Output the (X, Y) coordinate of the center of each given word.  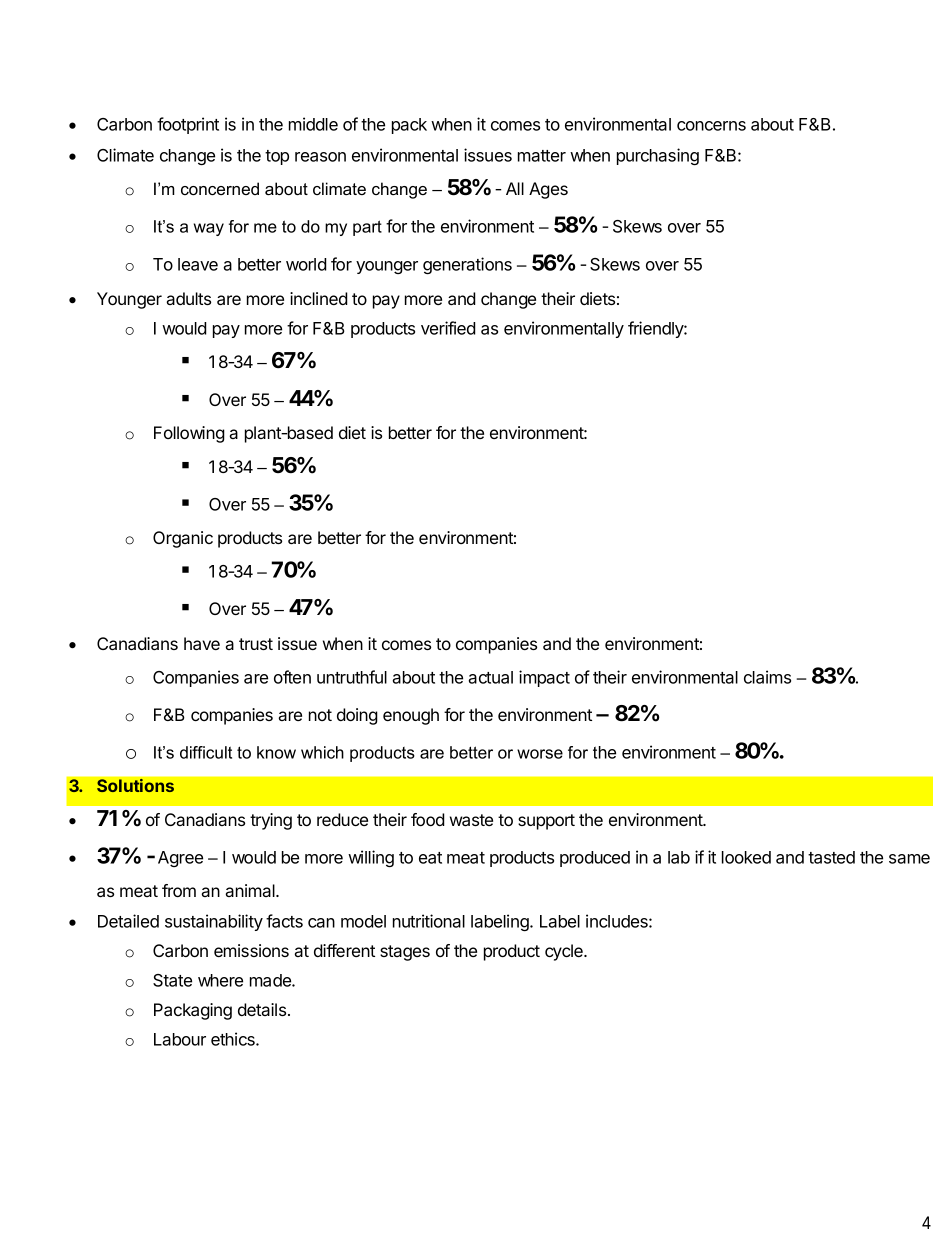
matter (542, 156)
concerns (711, 126)
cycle (565, 952)
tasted (831, 857)
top (277, 157)
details (263, 1009)
